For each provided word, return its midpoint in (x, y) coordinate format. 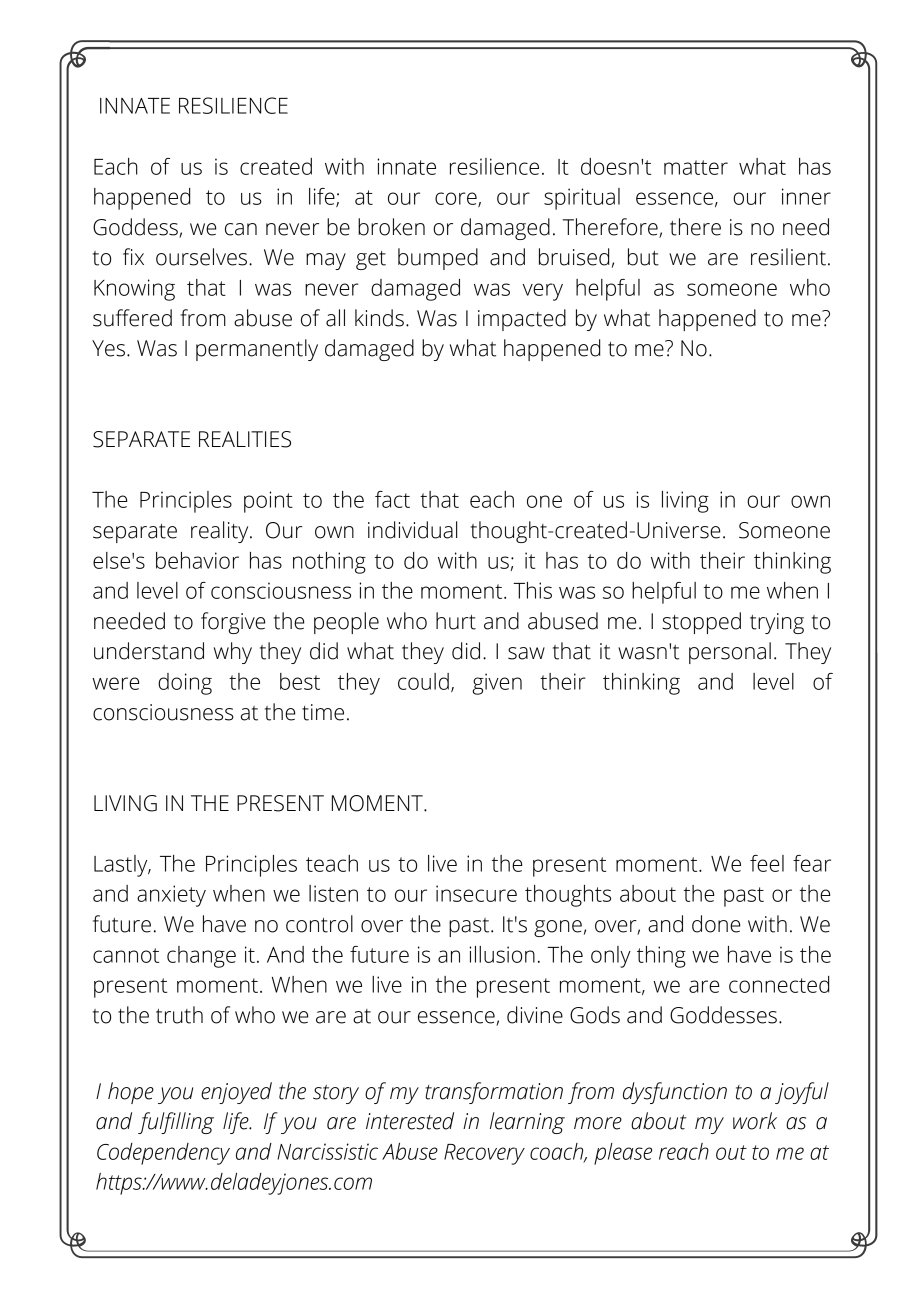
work (755, 1121)
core (457, 199)
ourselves (203, 257)
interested (410, 1121)
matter (696, 167)
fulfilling (176, 1123)
